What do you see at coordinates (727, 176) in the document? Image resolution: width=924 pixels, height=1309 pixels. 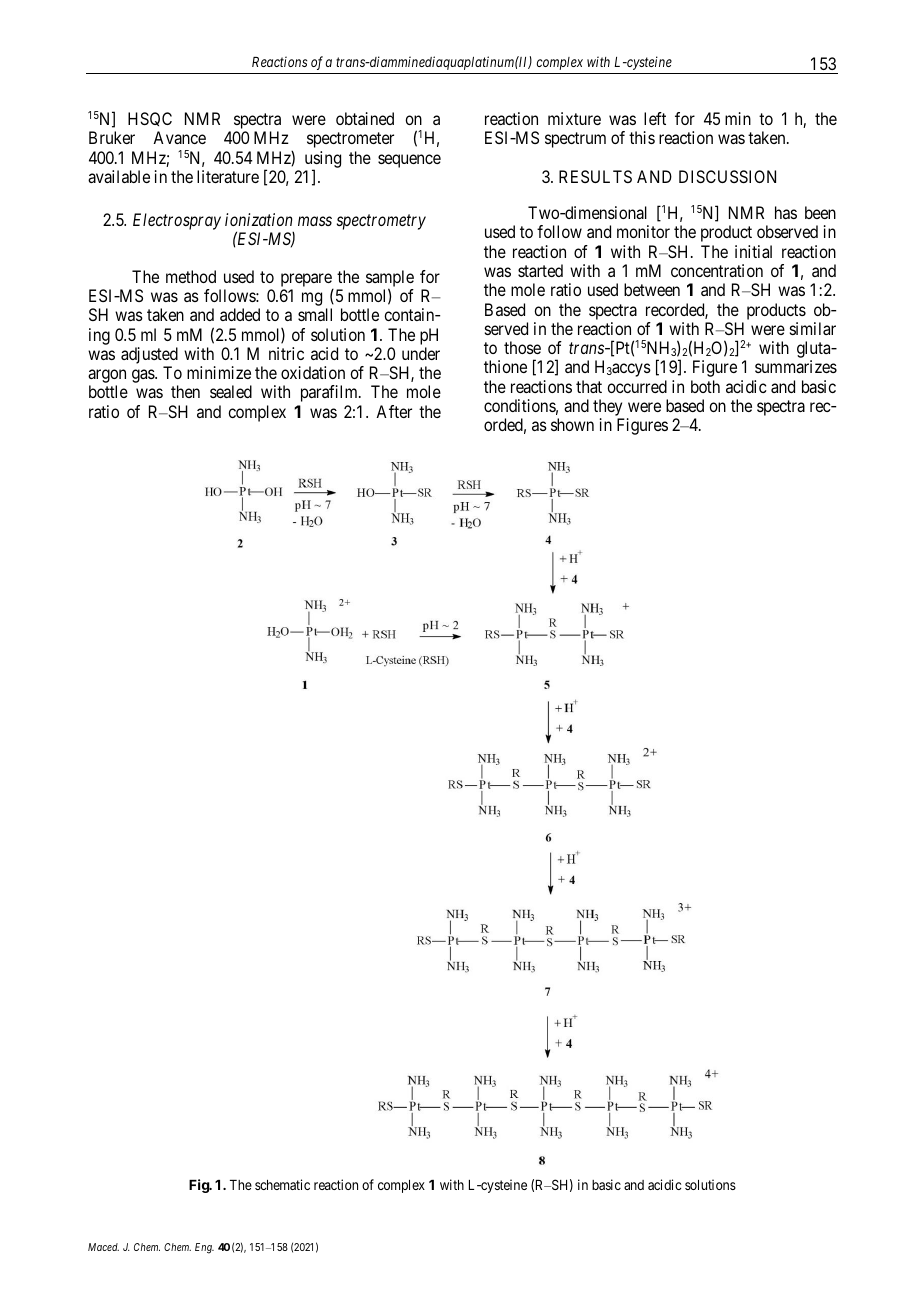 I see `DISCUSSION` at bounding box center [727, 176].
